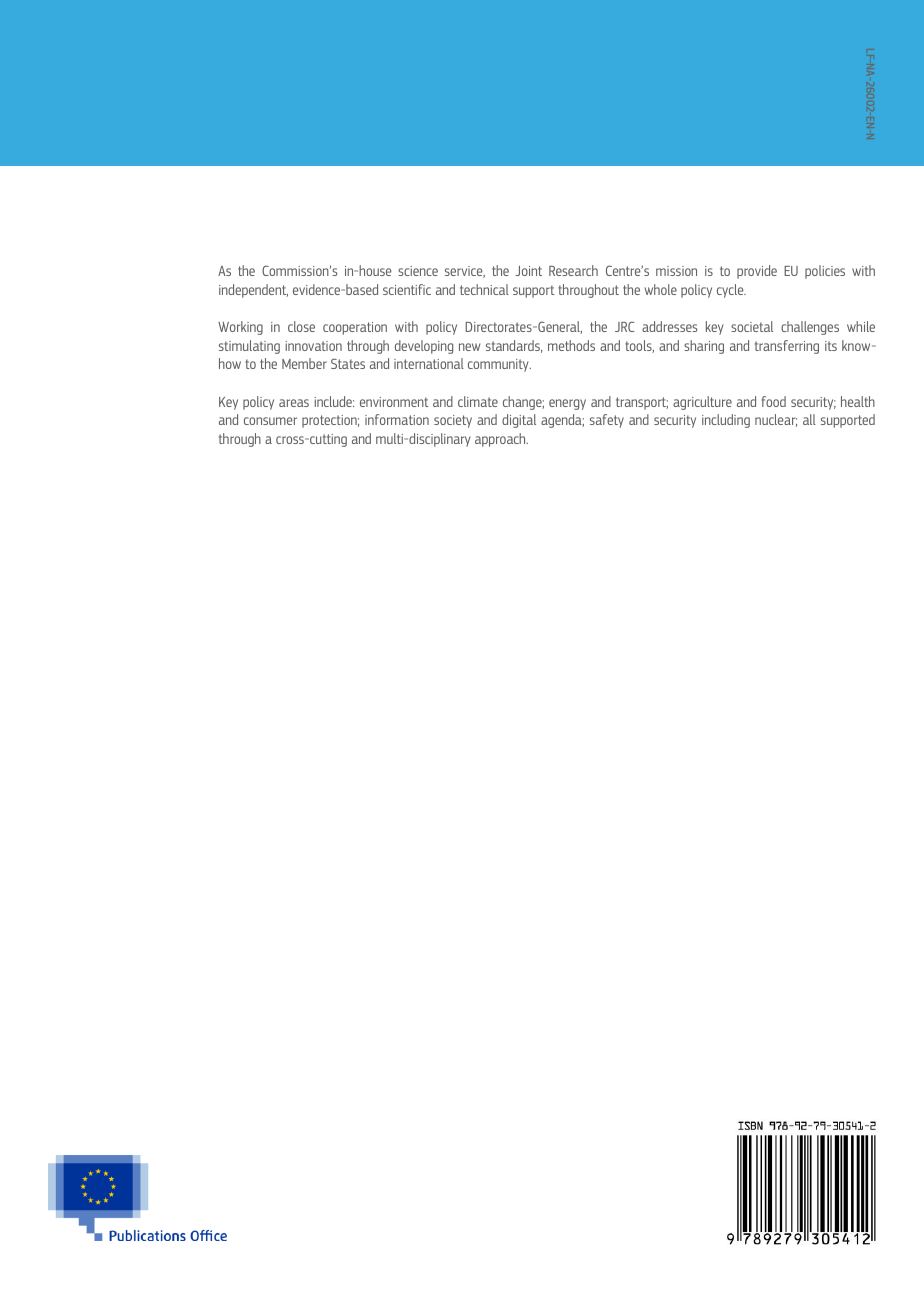 Image resolution: width=924 pixels, height=1309 pixels. Describe the element at coordinates (528, 271) in the document. I see `Joint` at that location.
